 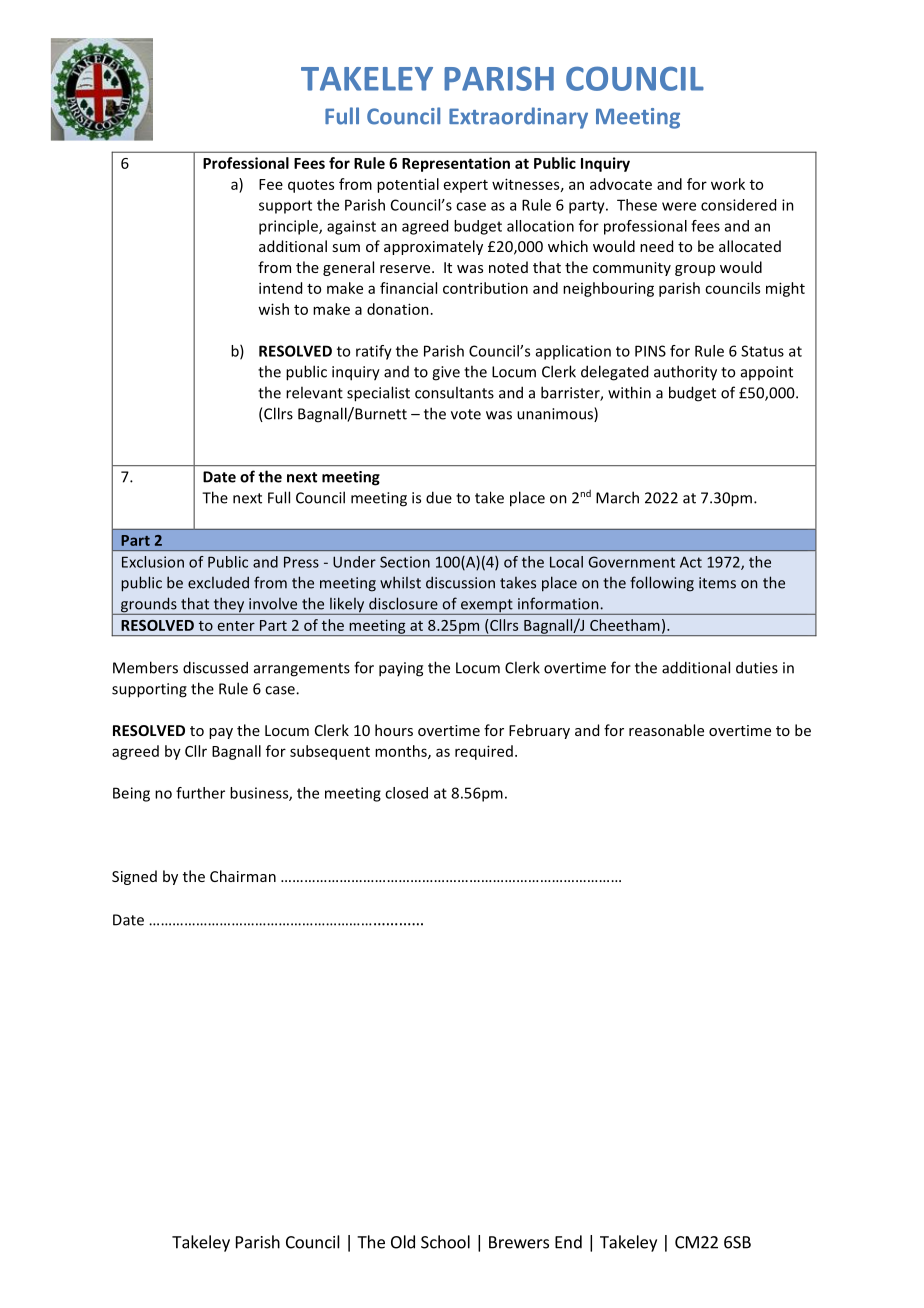 What do you see at coordinates (406, 793) in the page?
I see `closed` at bounding box center [406, 793].
